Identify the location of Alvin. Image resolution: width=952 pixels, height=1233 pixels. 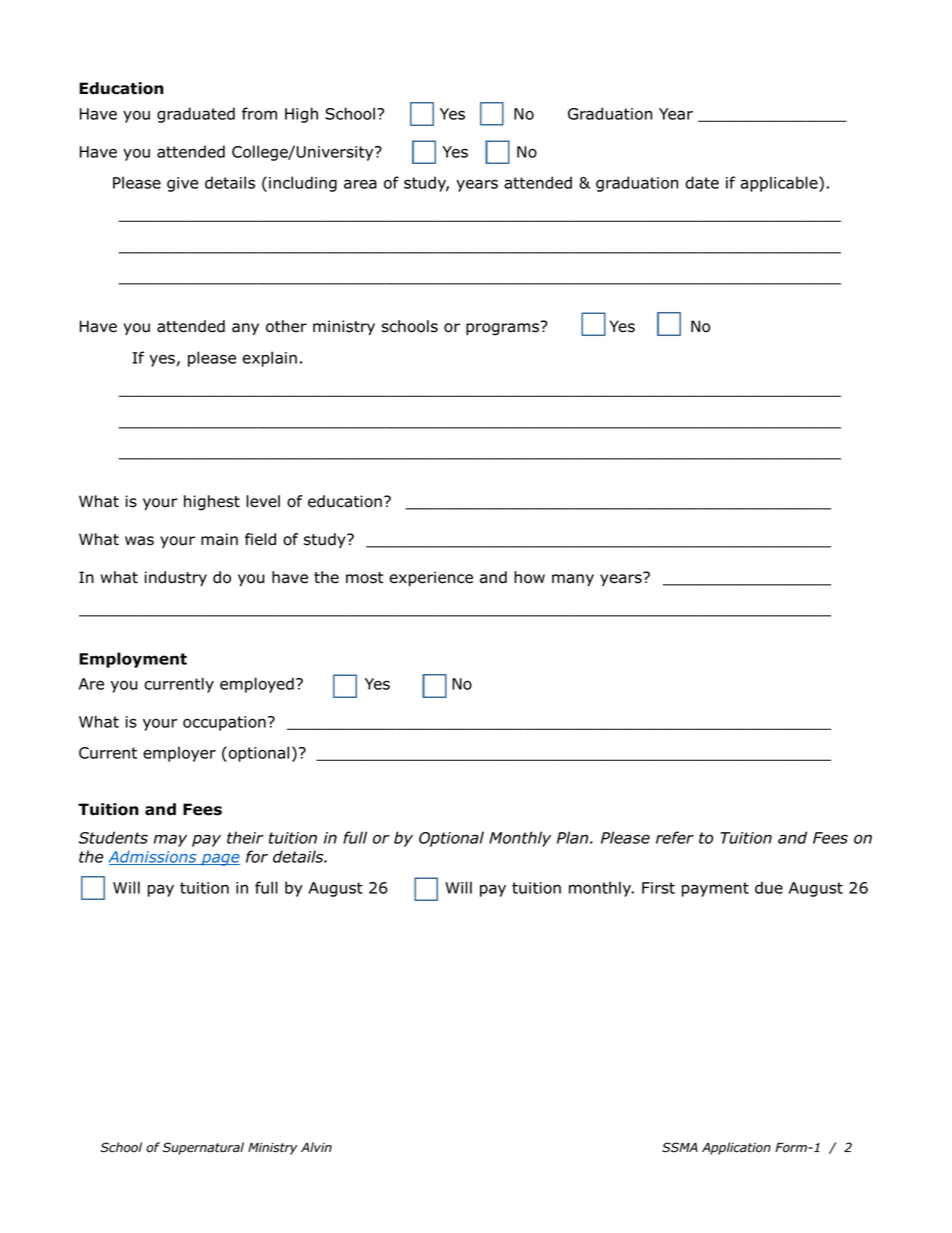
(316, 1147).
